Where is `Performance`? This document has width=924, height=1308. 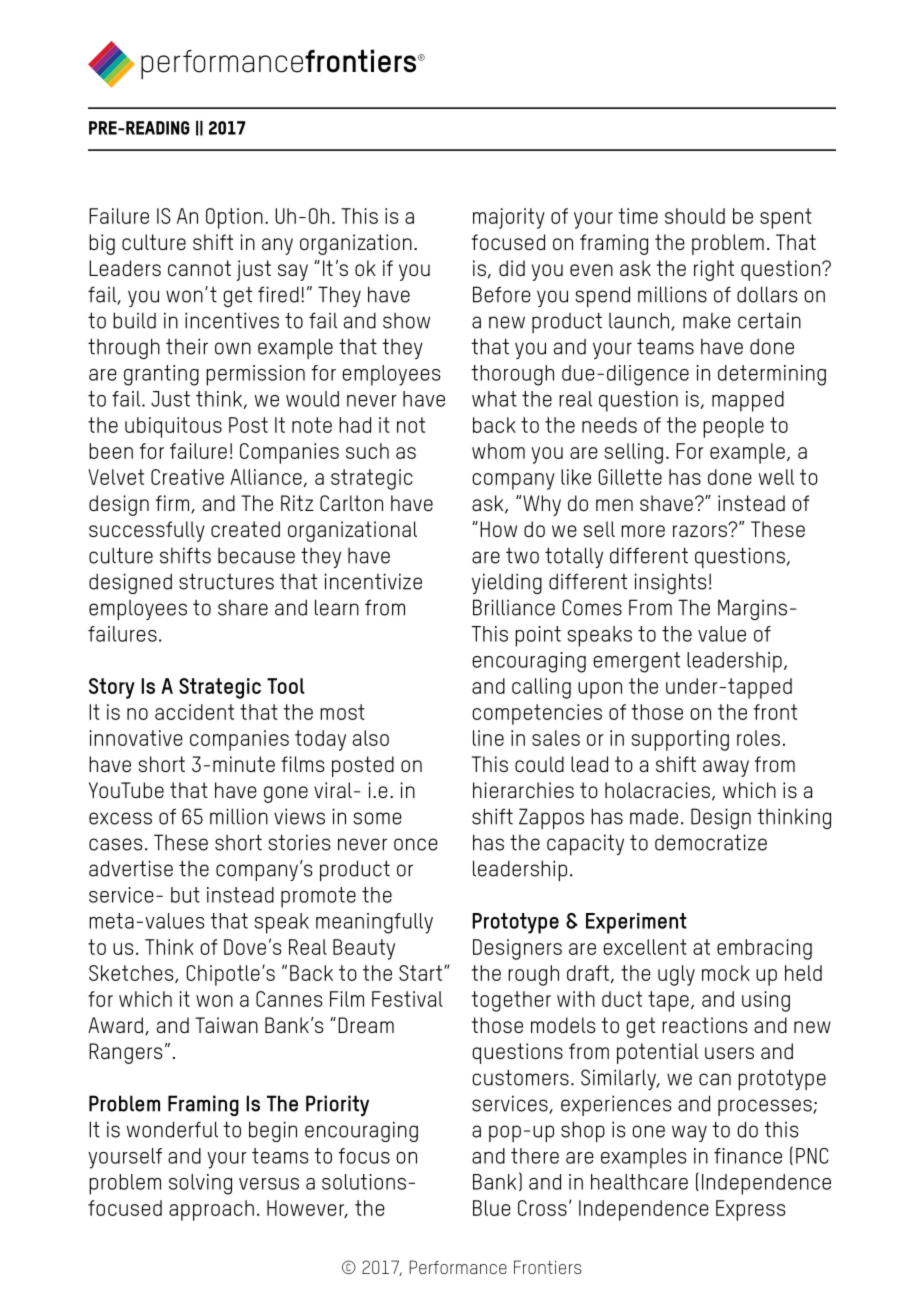 Performance is located at coordinates (458, 1267).
